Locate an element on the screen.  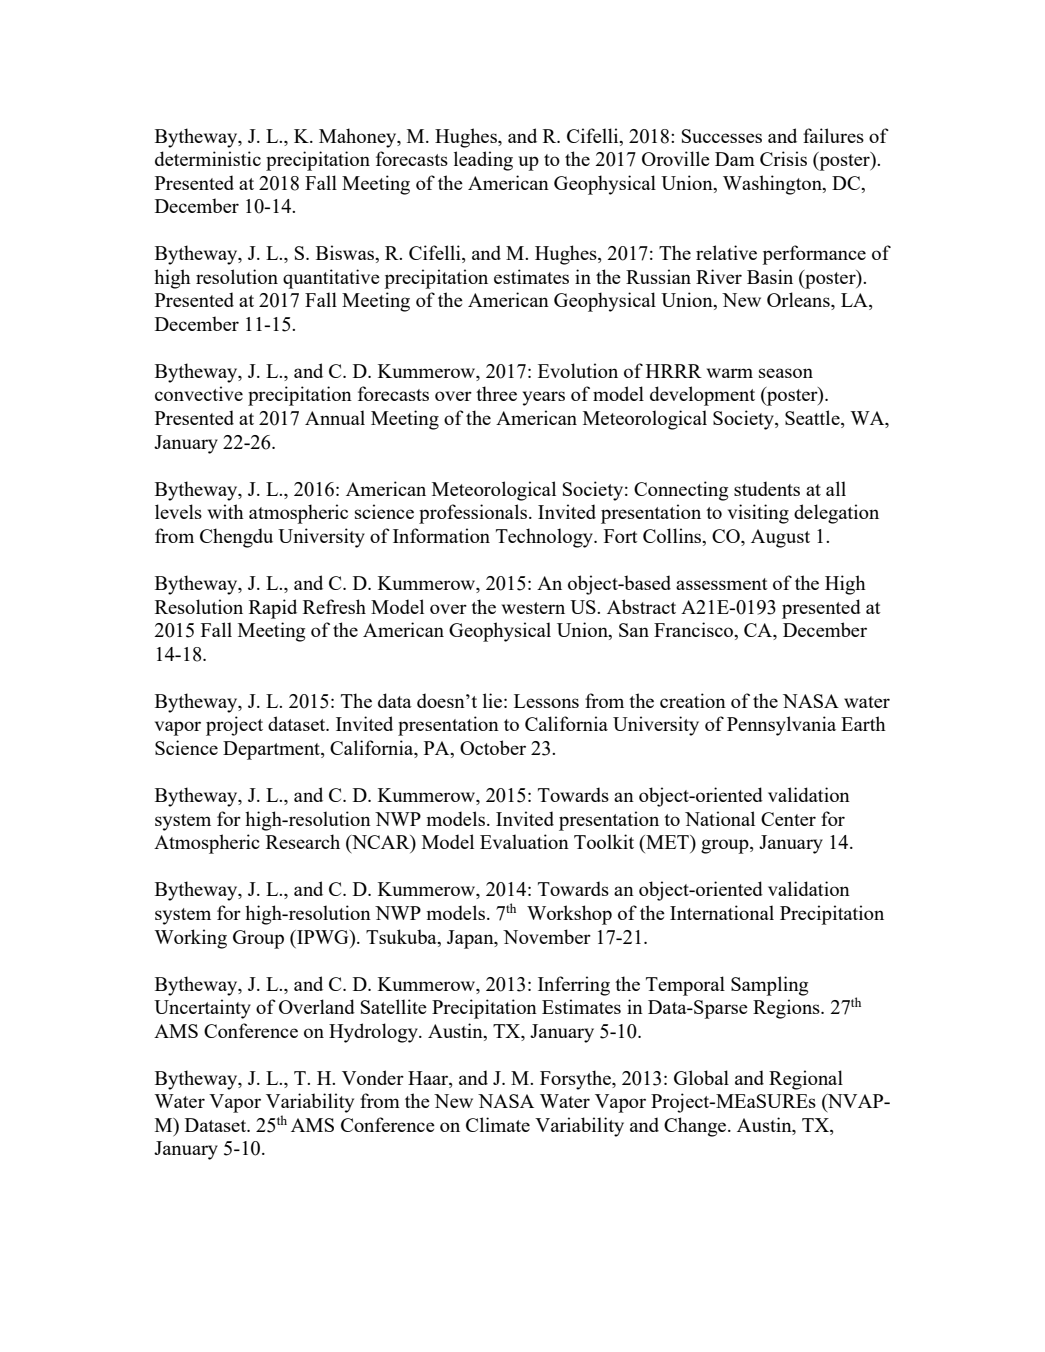
Francisco is located at coordinates (695, 631).
